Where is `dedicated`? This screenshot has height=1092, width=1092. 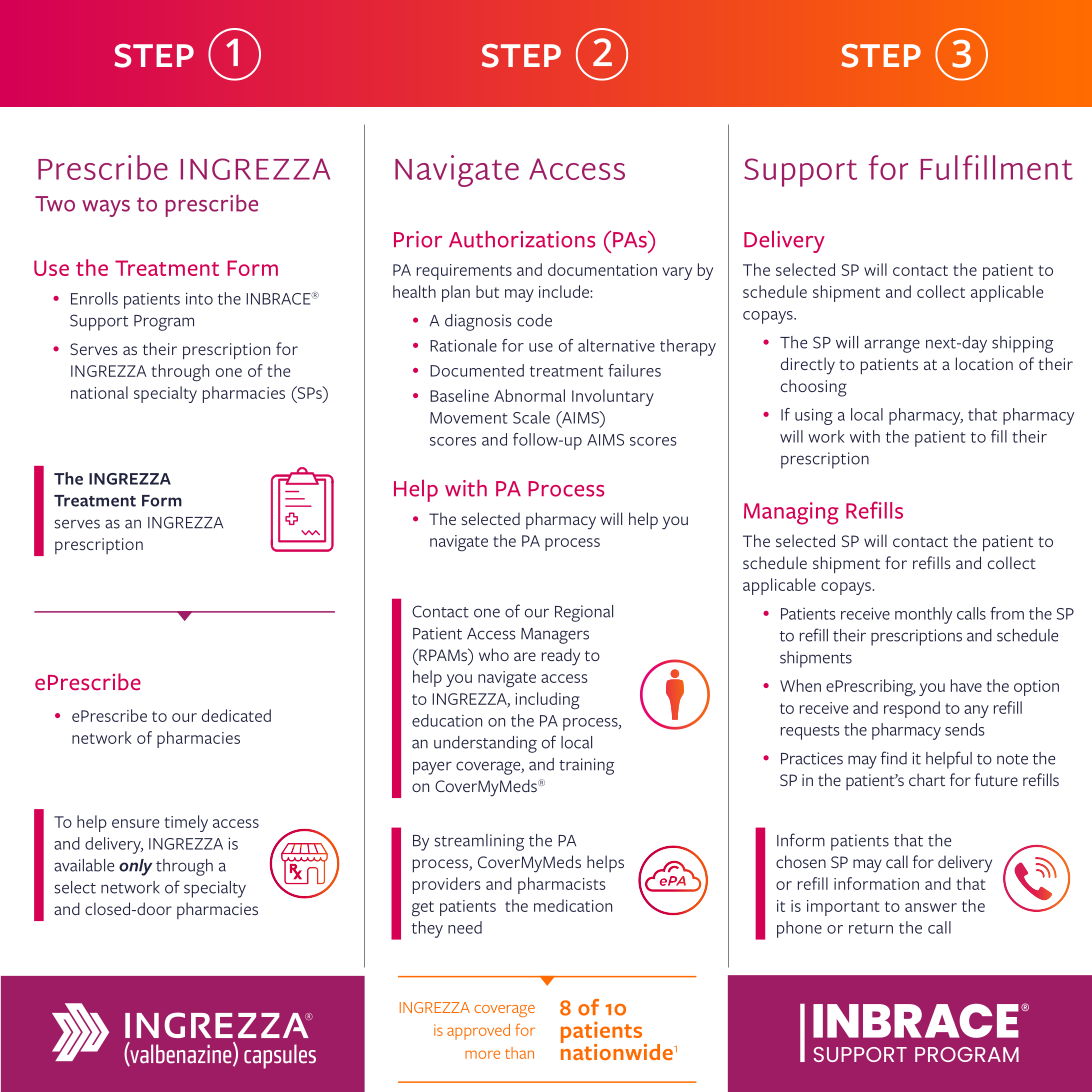 dedicated is located at coordinates (236, 715).
